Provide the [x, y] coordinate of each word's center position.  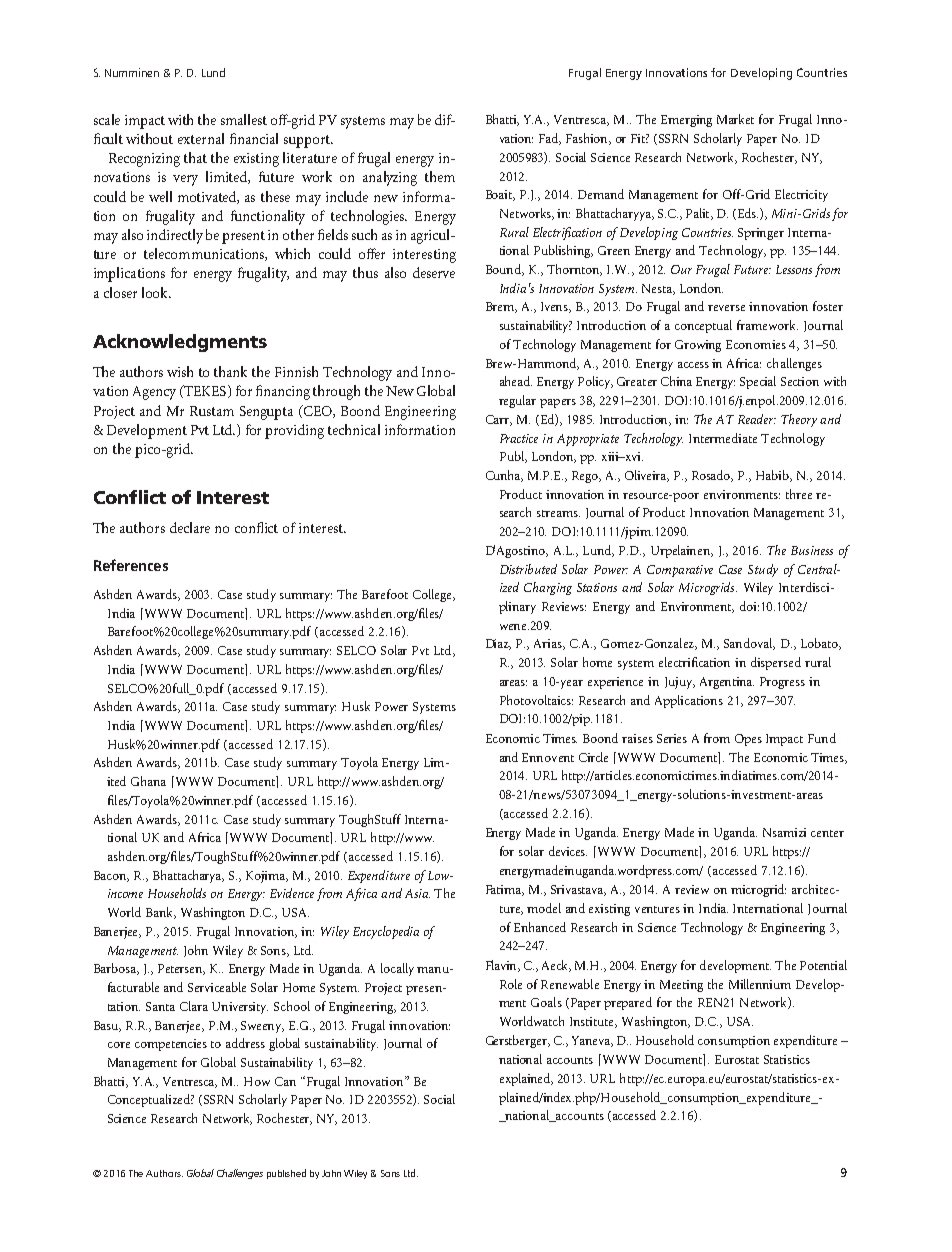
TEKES [205, 391]
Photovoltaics [536, 700]
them [440, 176]
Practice [519, 438]
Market [735, 119]
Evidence [292, 893]
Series [672, 738]
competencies [171, 1045]
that [195, 157]
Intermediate [723, 438]
